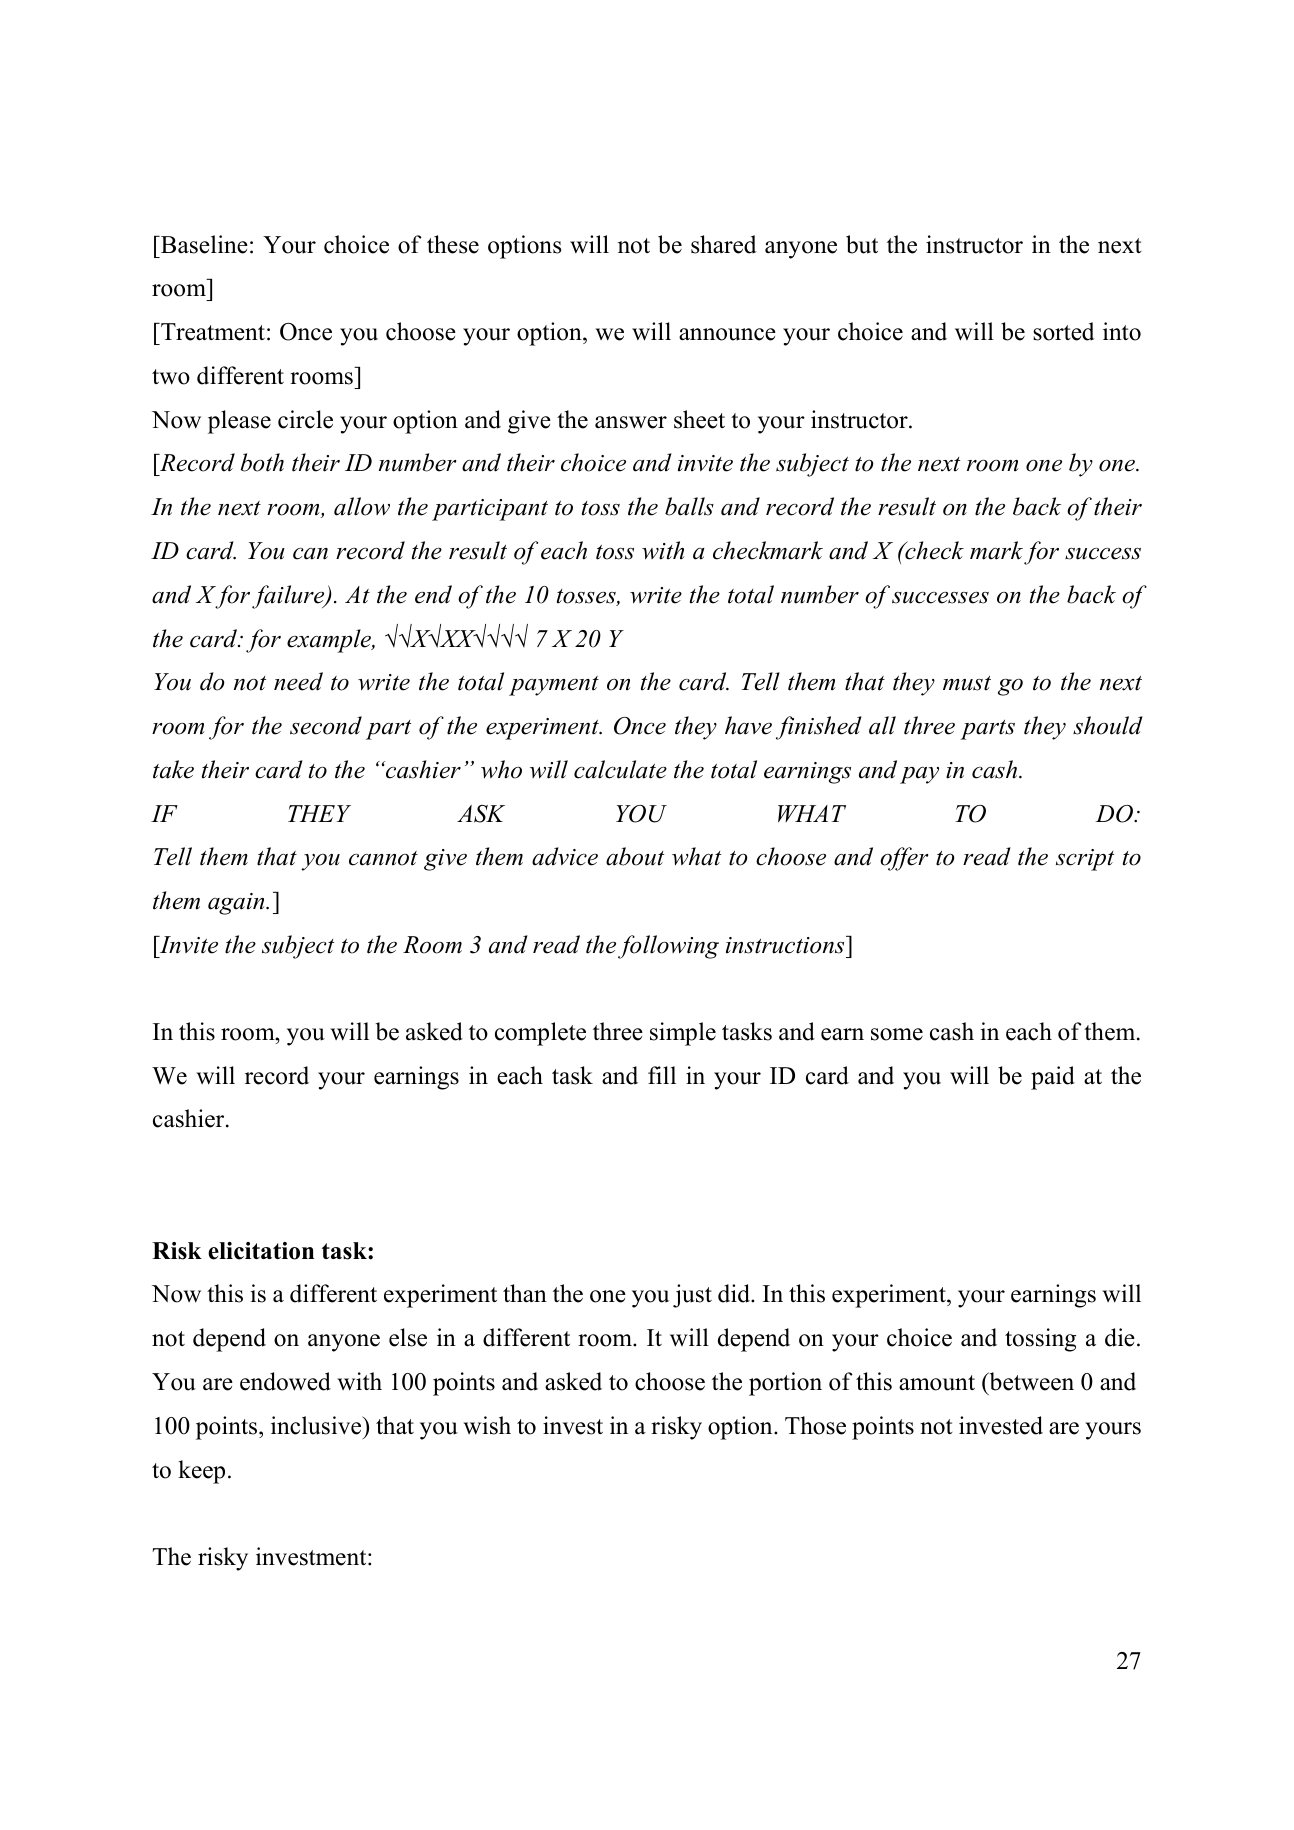  Describe the element at coordinates (785, 1384) in the image. I see `portion` at that location.
